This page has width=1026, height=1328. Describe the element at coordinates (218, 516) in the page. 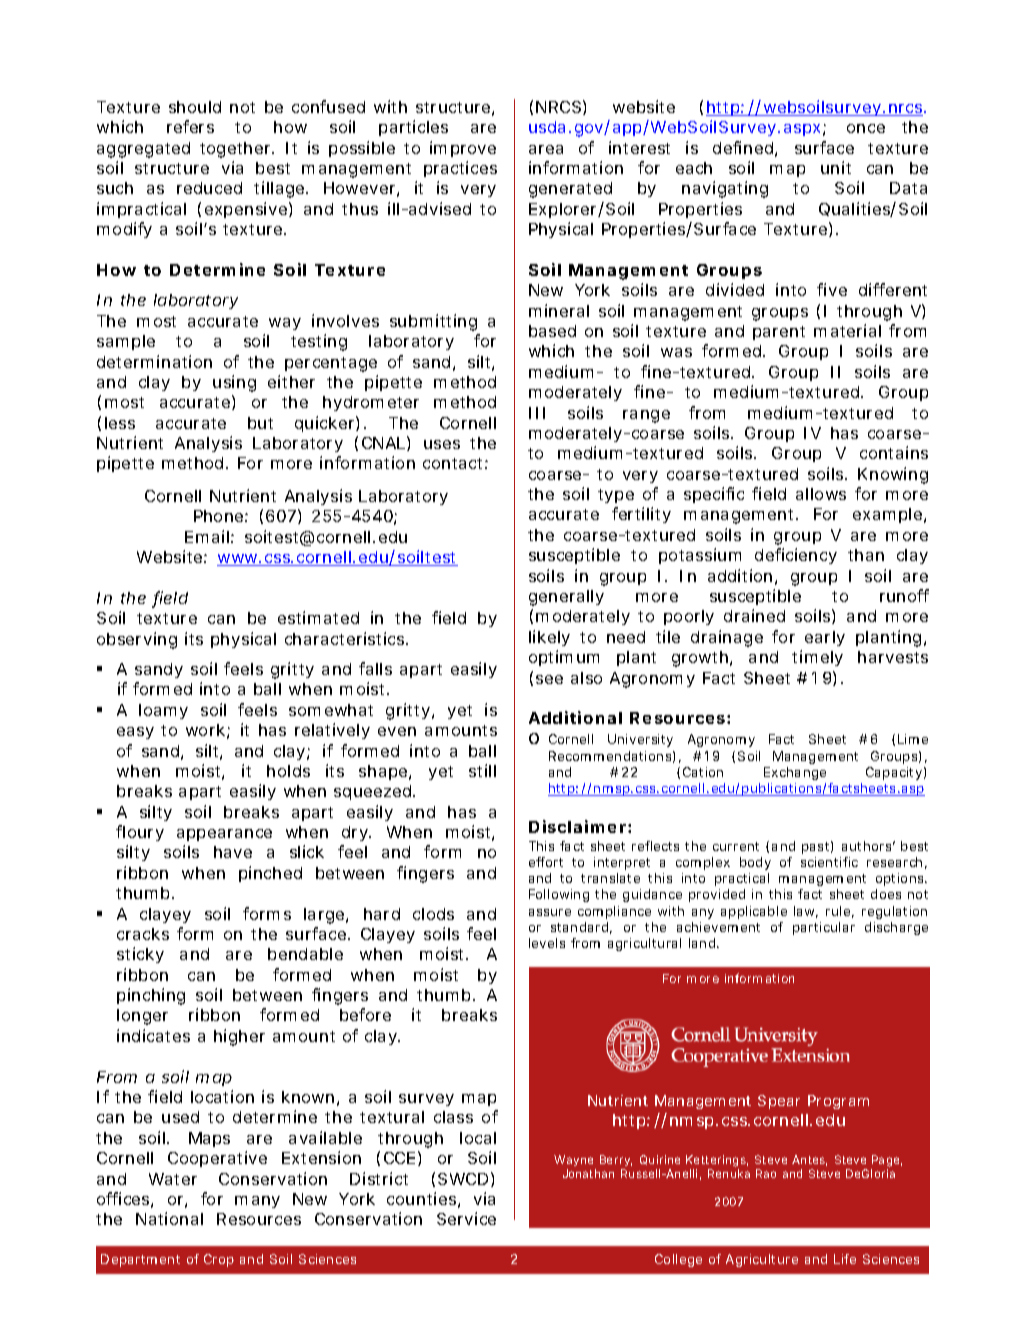

I see `Phone` at that location.
